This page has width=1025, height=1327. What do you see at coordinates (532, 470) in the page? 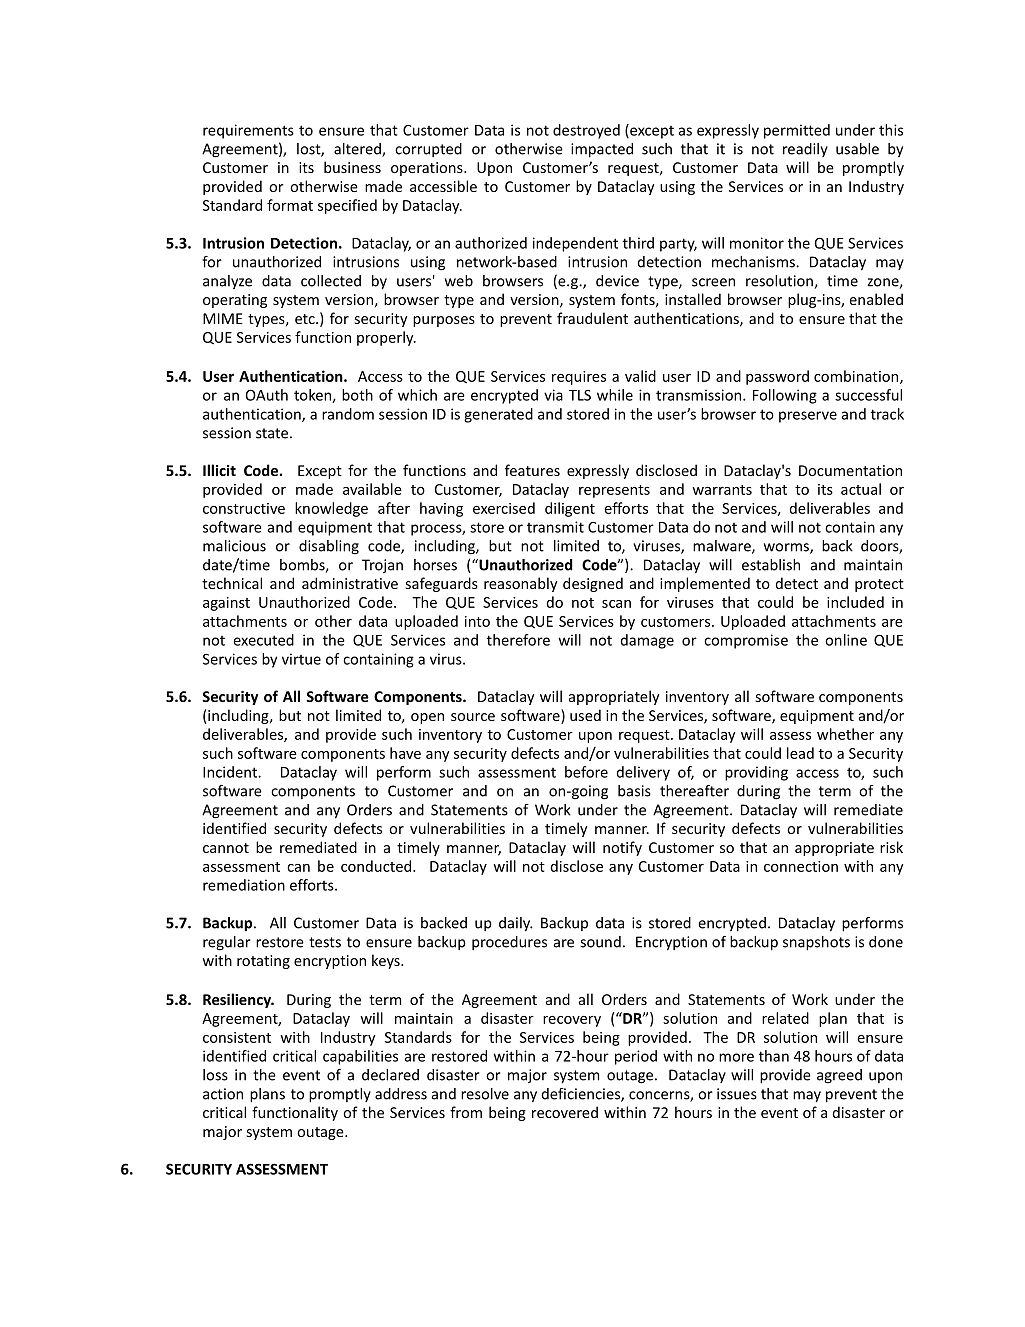
I see `features` at bounding box center [532, 470].
